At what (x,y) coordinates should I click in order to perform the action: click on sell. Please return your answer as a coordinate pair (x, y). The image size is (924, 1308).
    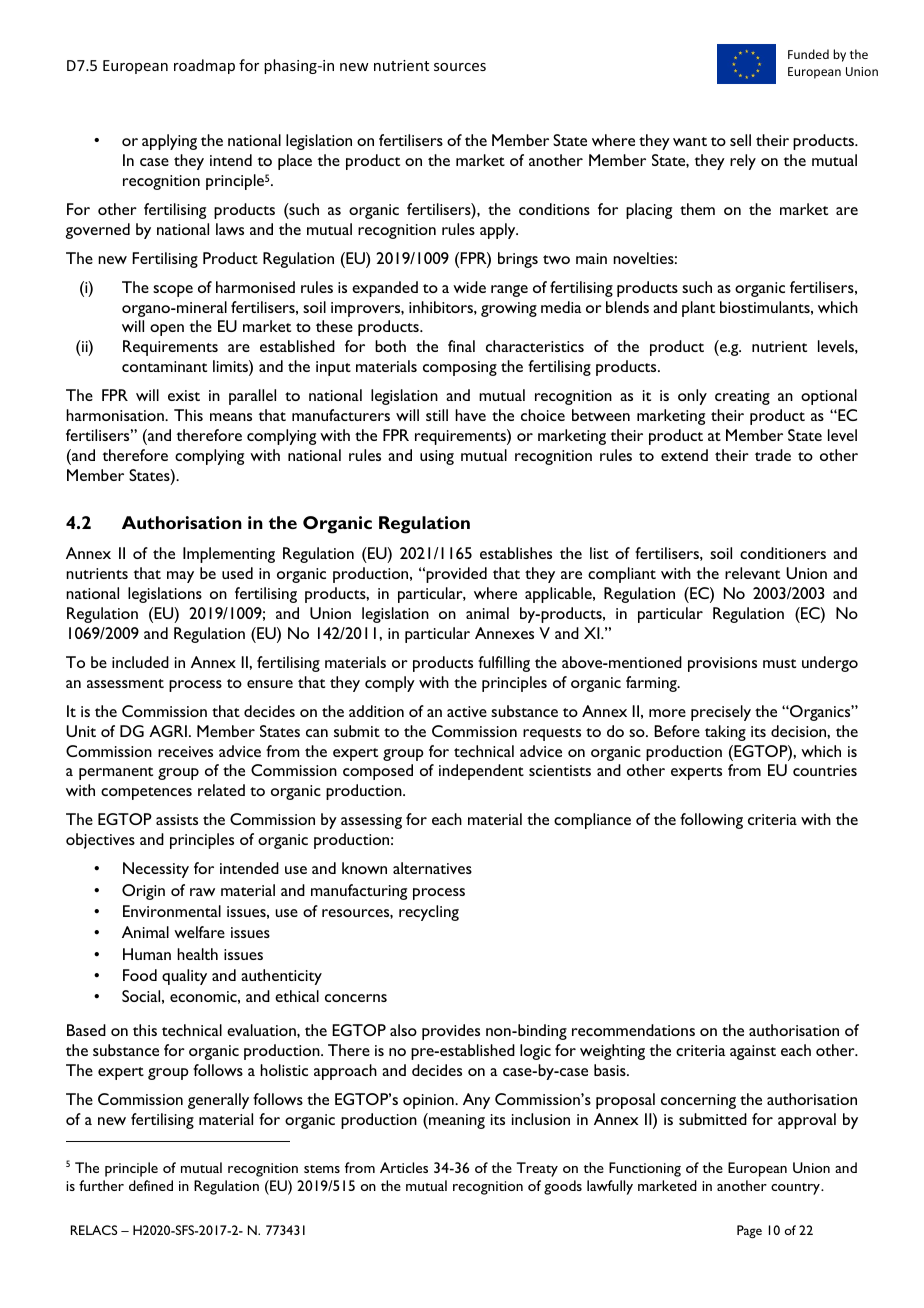
    Looking at the image, I should click on (740, 140).
